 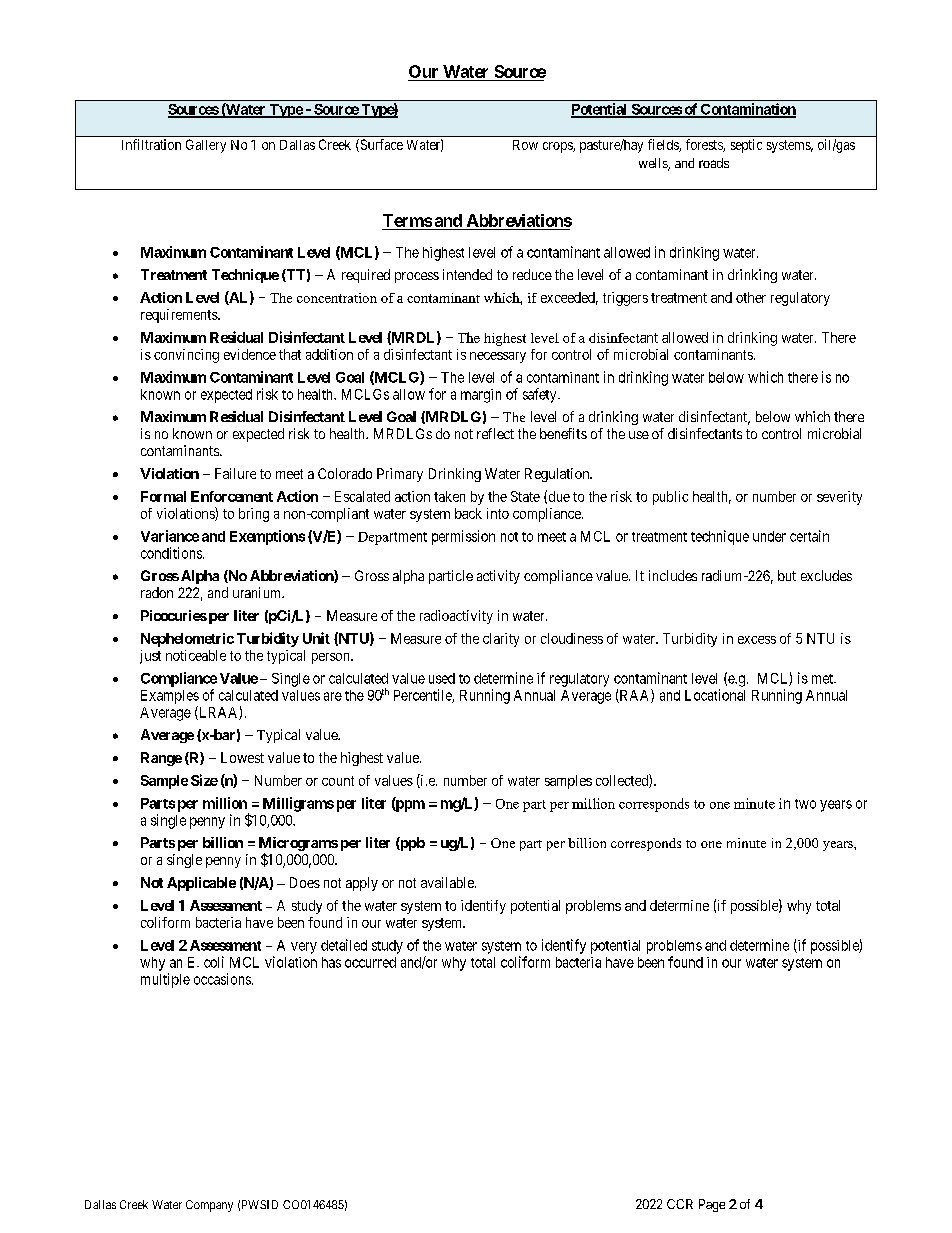 I want to click on Gallery, so click(x=206, y=146).
